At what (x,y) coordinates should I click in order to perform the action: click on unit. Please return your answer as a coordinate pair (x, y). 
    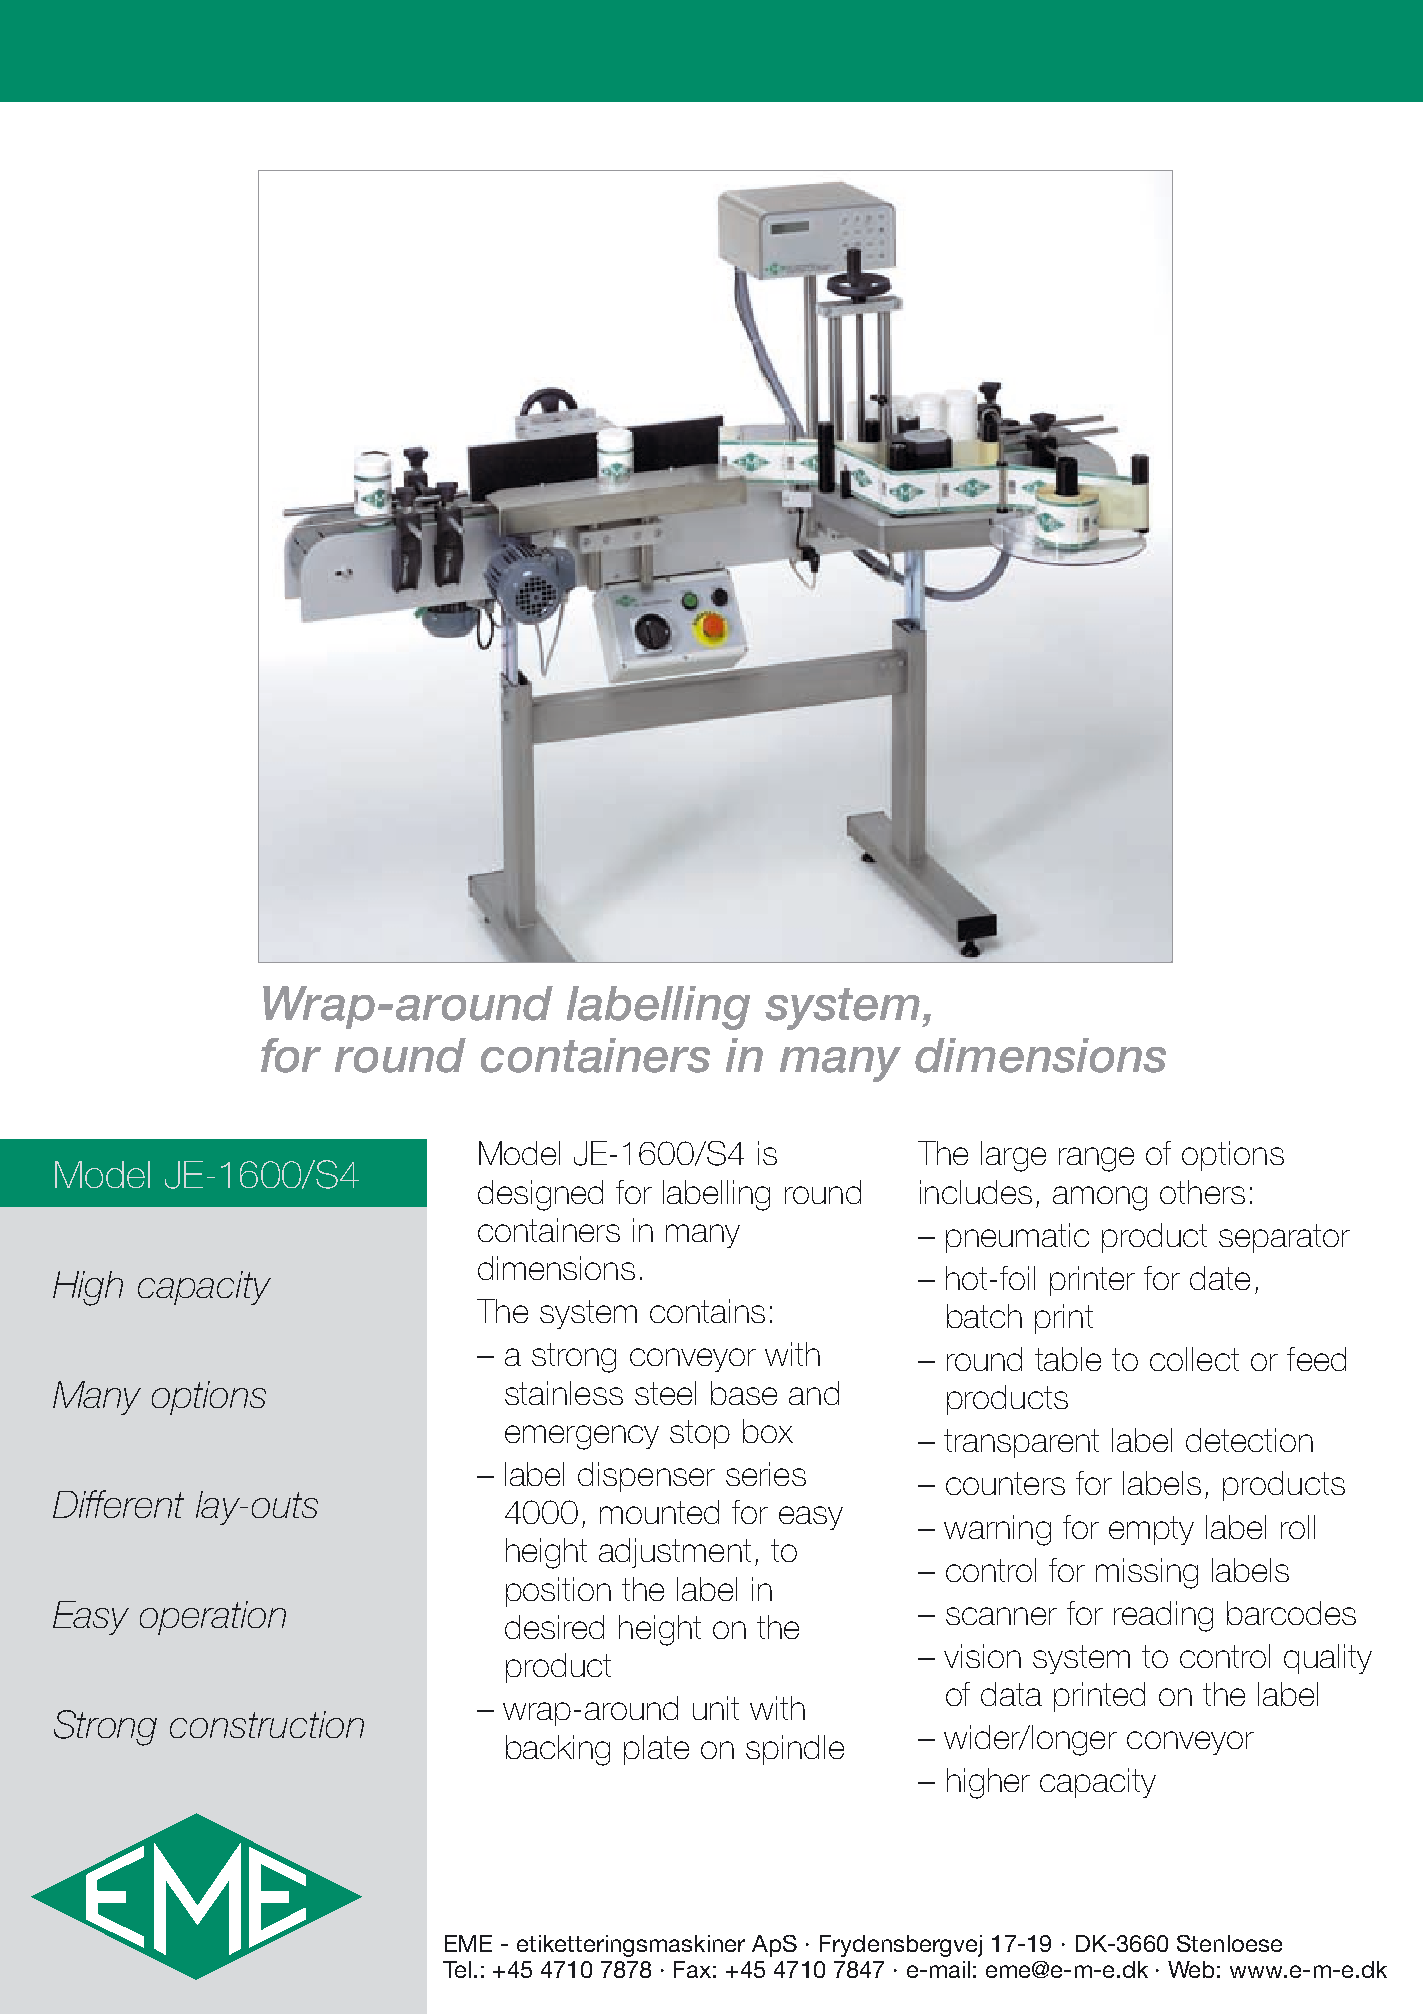
    Looking at the image, I should click on (716, 1708).
